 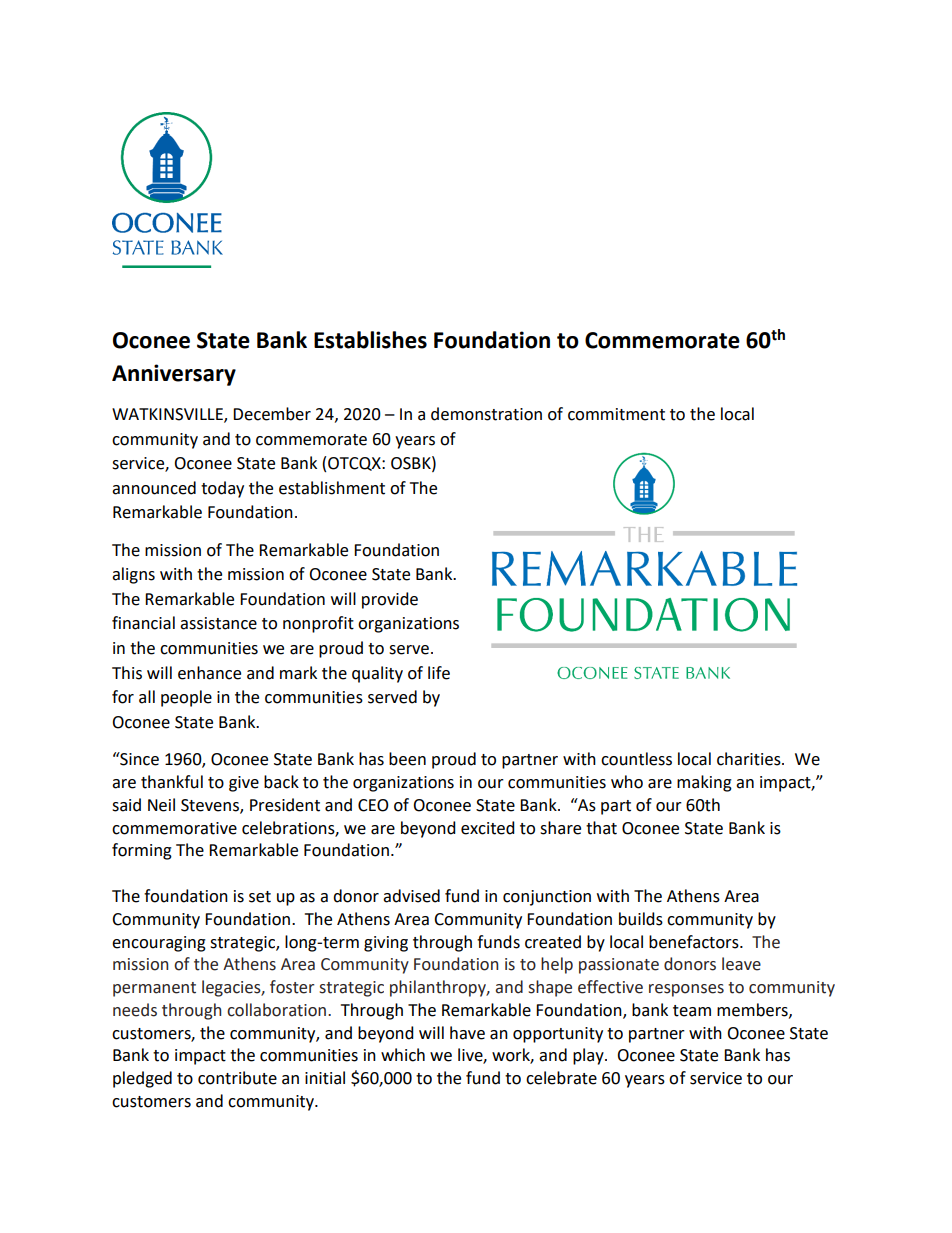 I want to click on today, so click(x=222, y=489).
